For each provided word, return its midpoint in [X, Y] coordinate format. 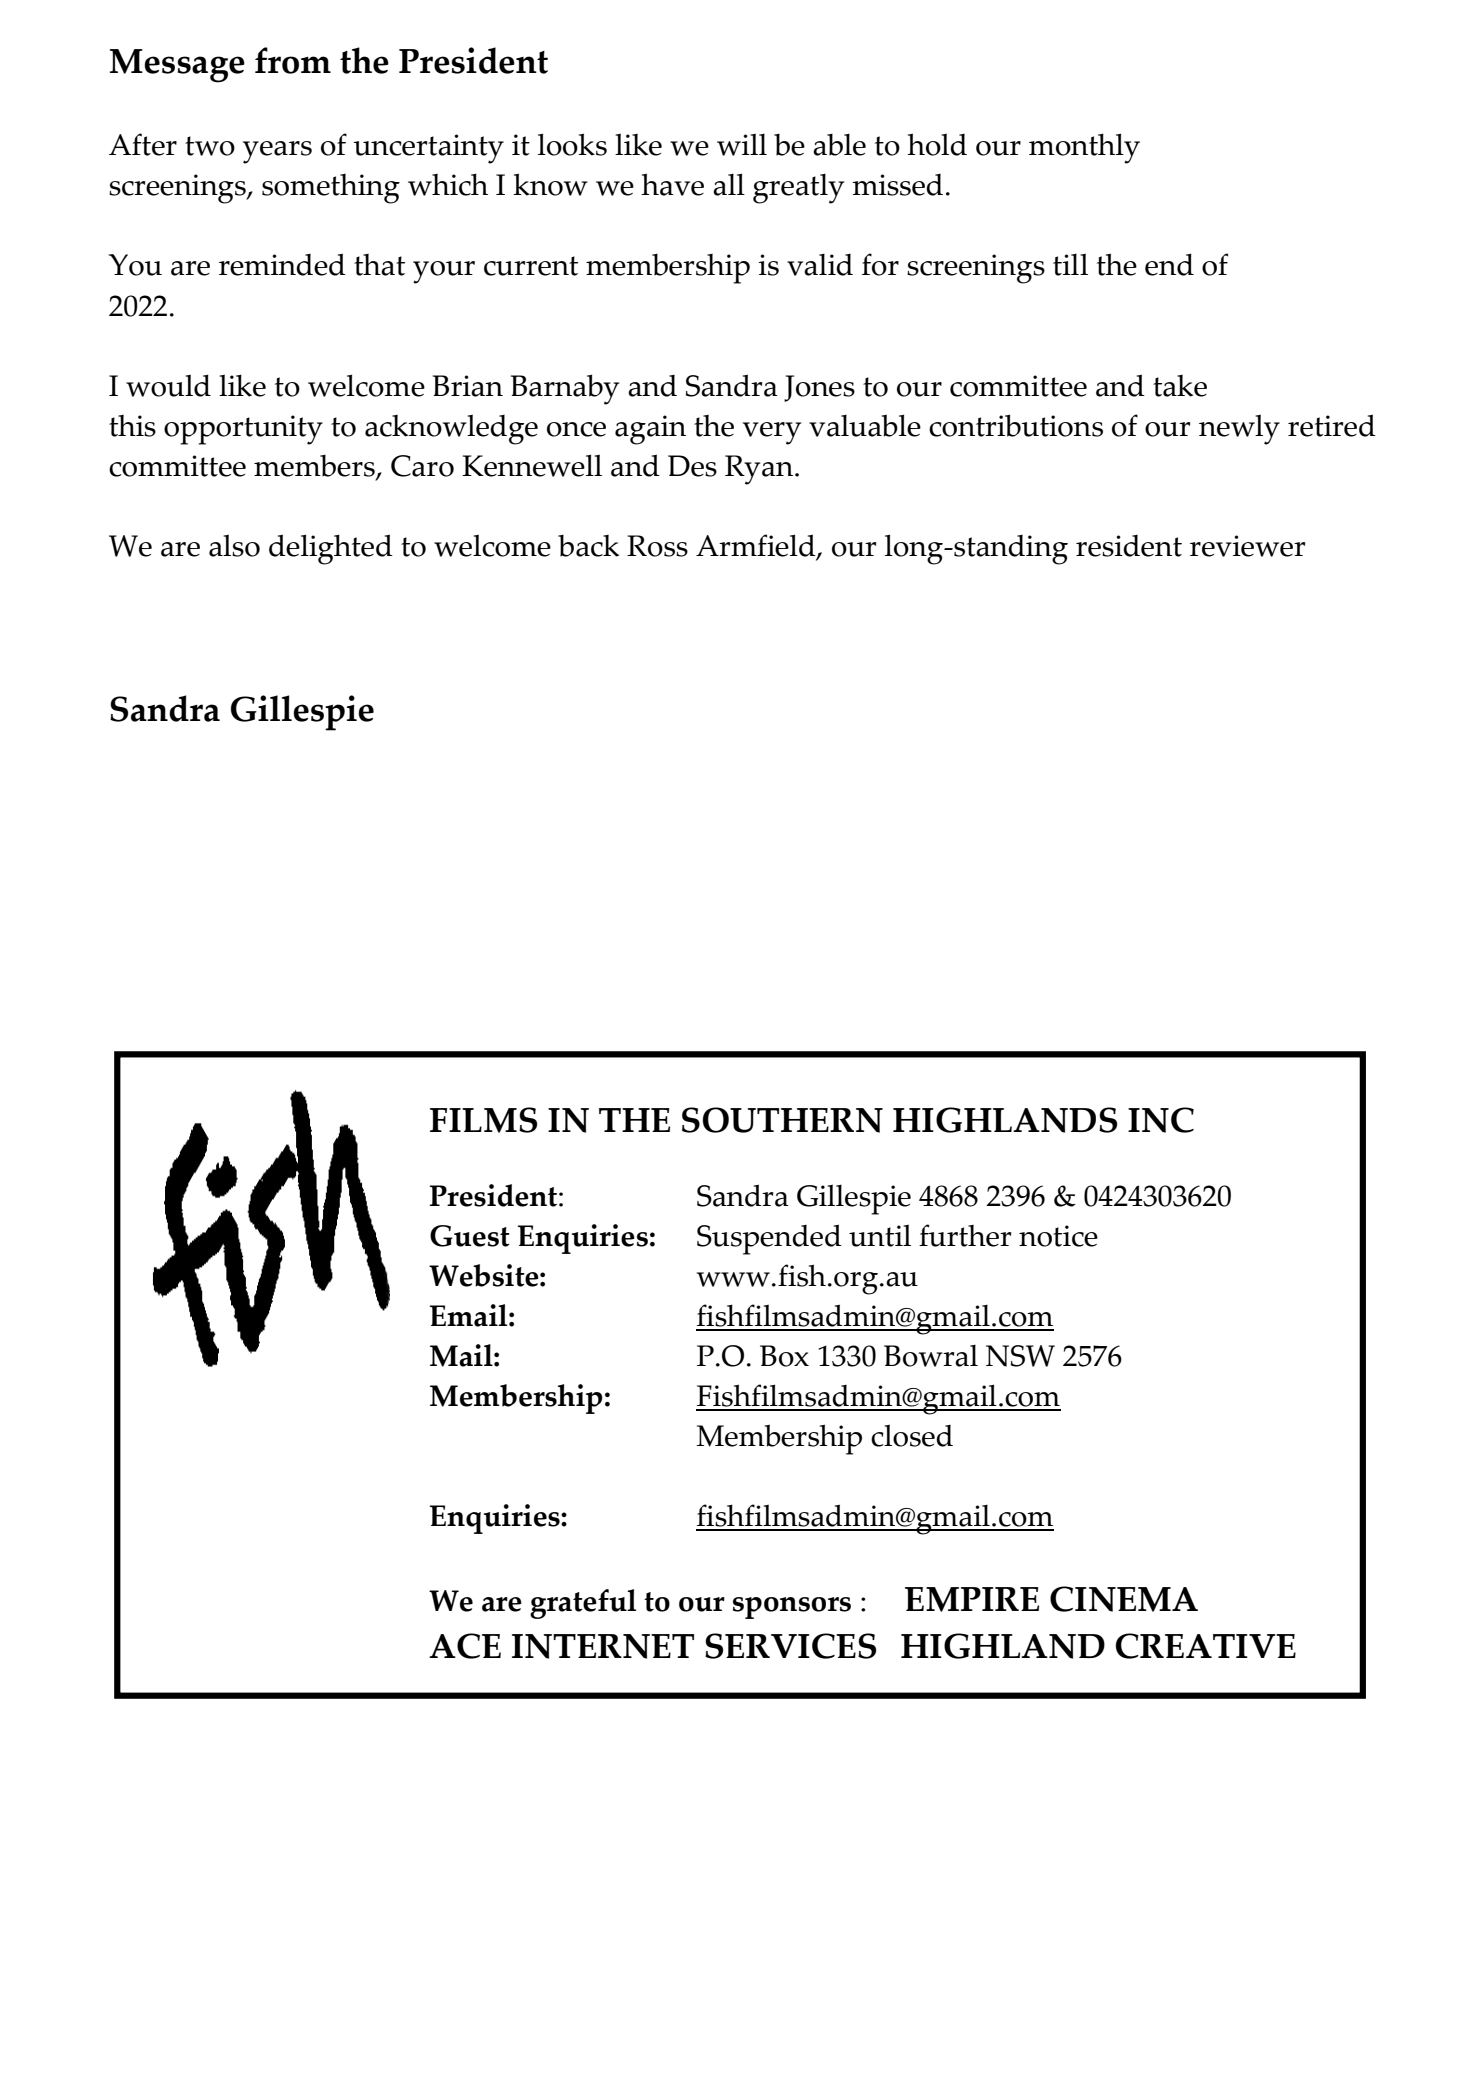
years [277, 152]
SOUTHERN [782, 1120]
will [742, 144]
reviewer [1247, 546]
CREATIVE [1206, 1646]
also [234, 545]
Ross [657, 546]
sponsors [792, 1608]
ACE [465, 1646]
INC [1161, 1120]
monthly [1084, 148]
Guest [470, 1236]
